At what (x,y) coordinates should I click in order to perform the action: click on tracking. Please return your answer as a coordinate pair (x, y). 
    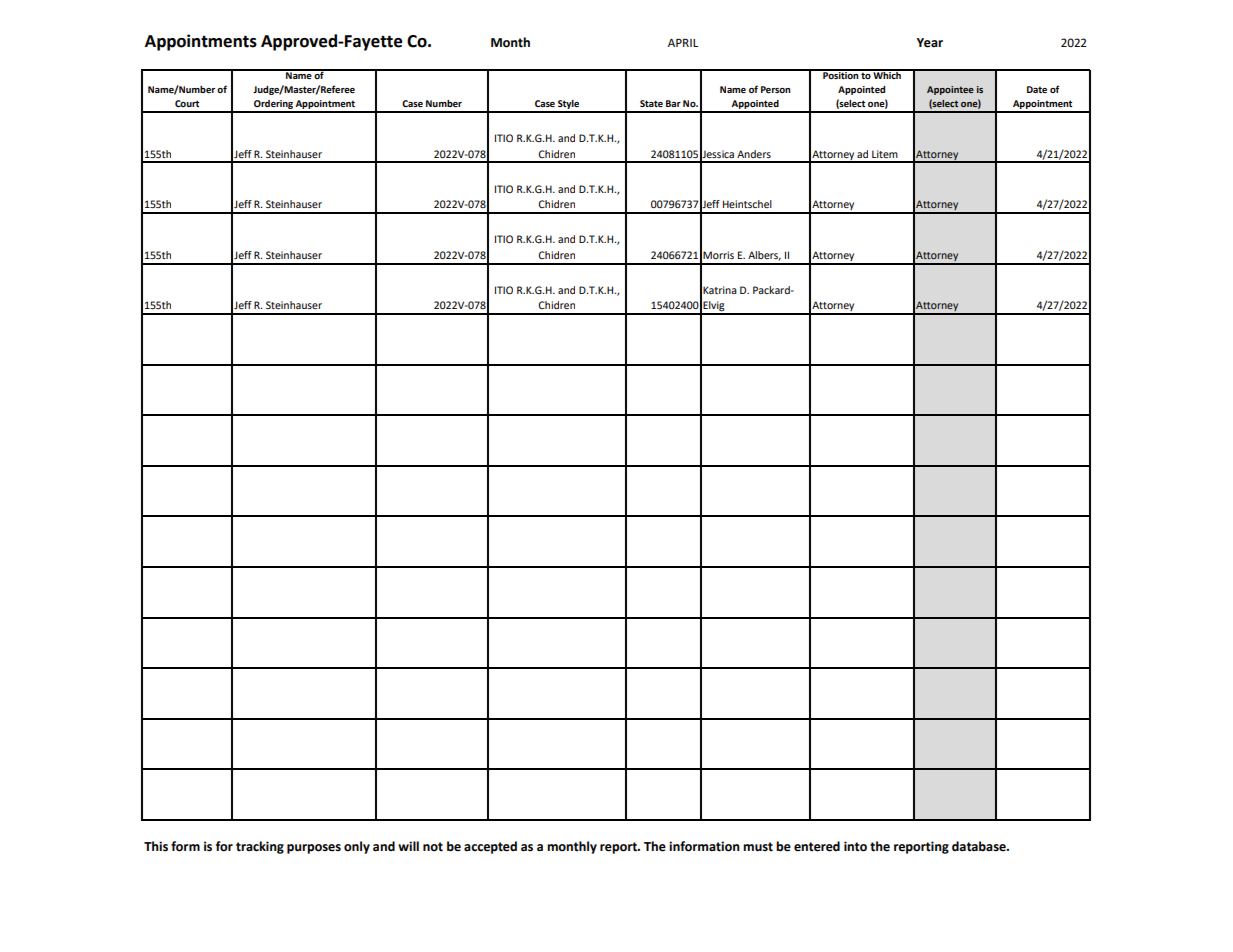
    Looking at the image, I should click on (260, 847).
